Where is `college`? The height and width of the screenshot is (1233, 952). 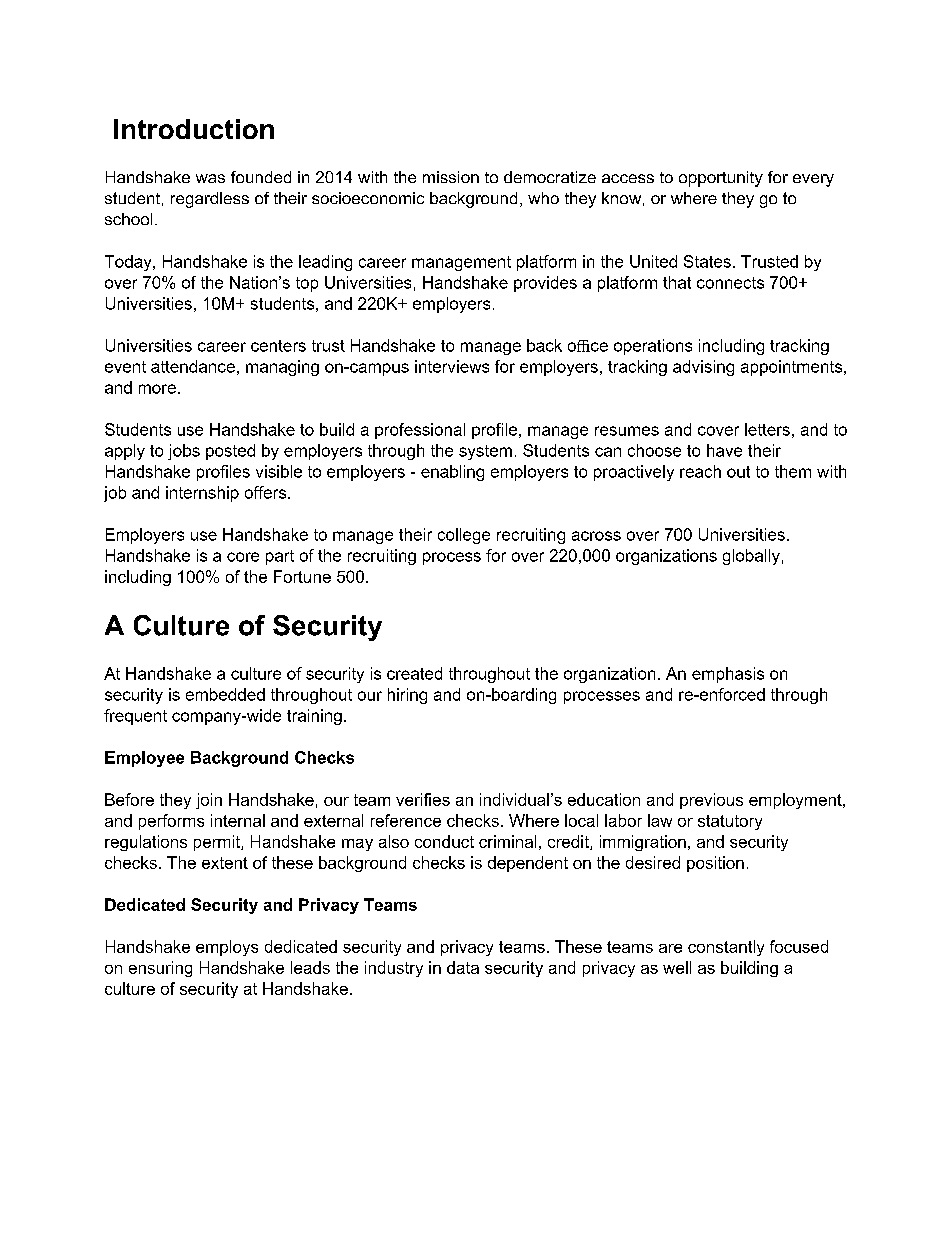
college is located at coordinates (464, 536).
